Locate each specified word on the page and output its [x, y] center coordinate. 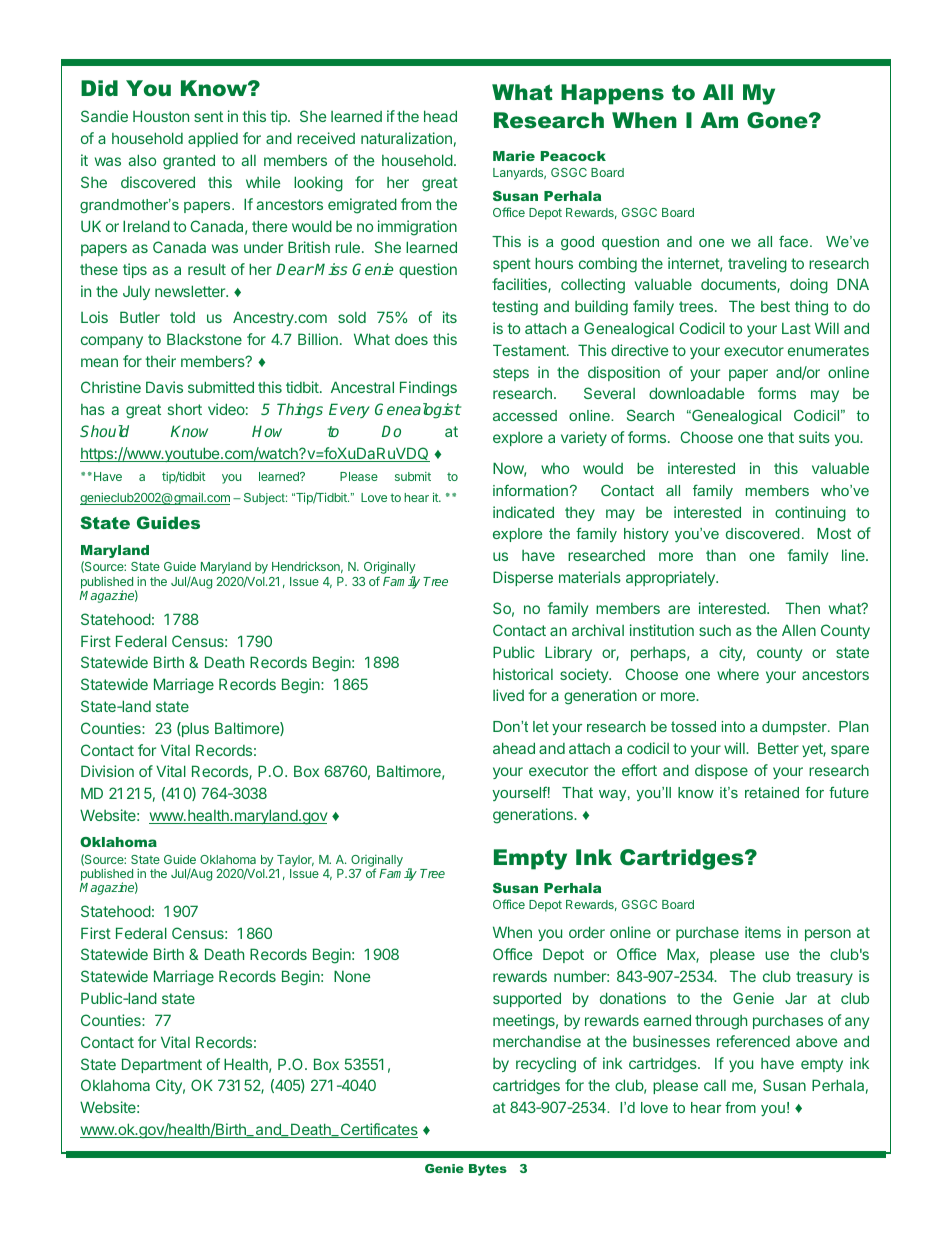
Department [162, 1065]
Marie [514, 156]
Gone [778, 120]
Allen [799, 630]
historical [523, 674]
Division [107, 771]
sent [208, 116]
